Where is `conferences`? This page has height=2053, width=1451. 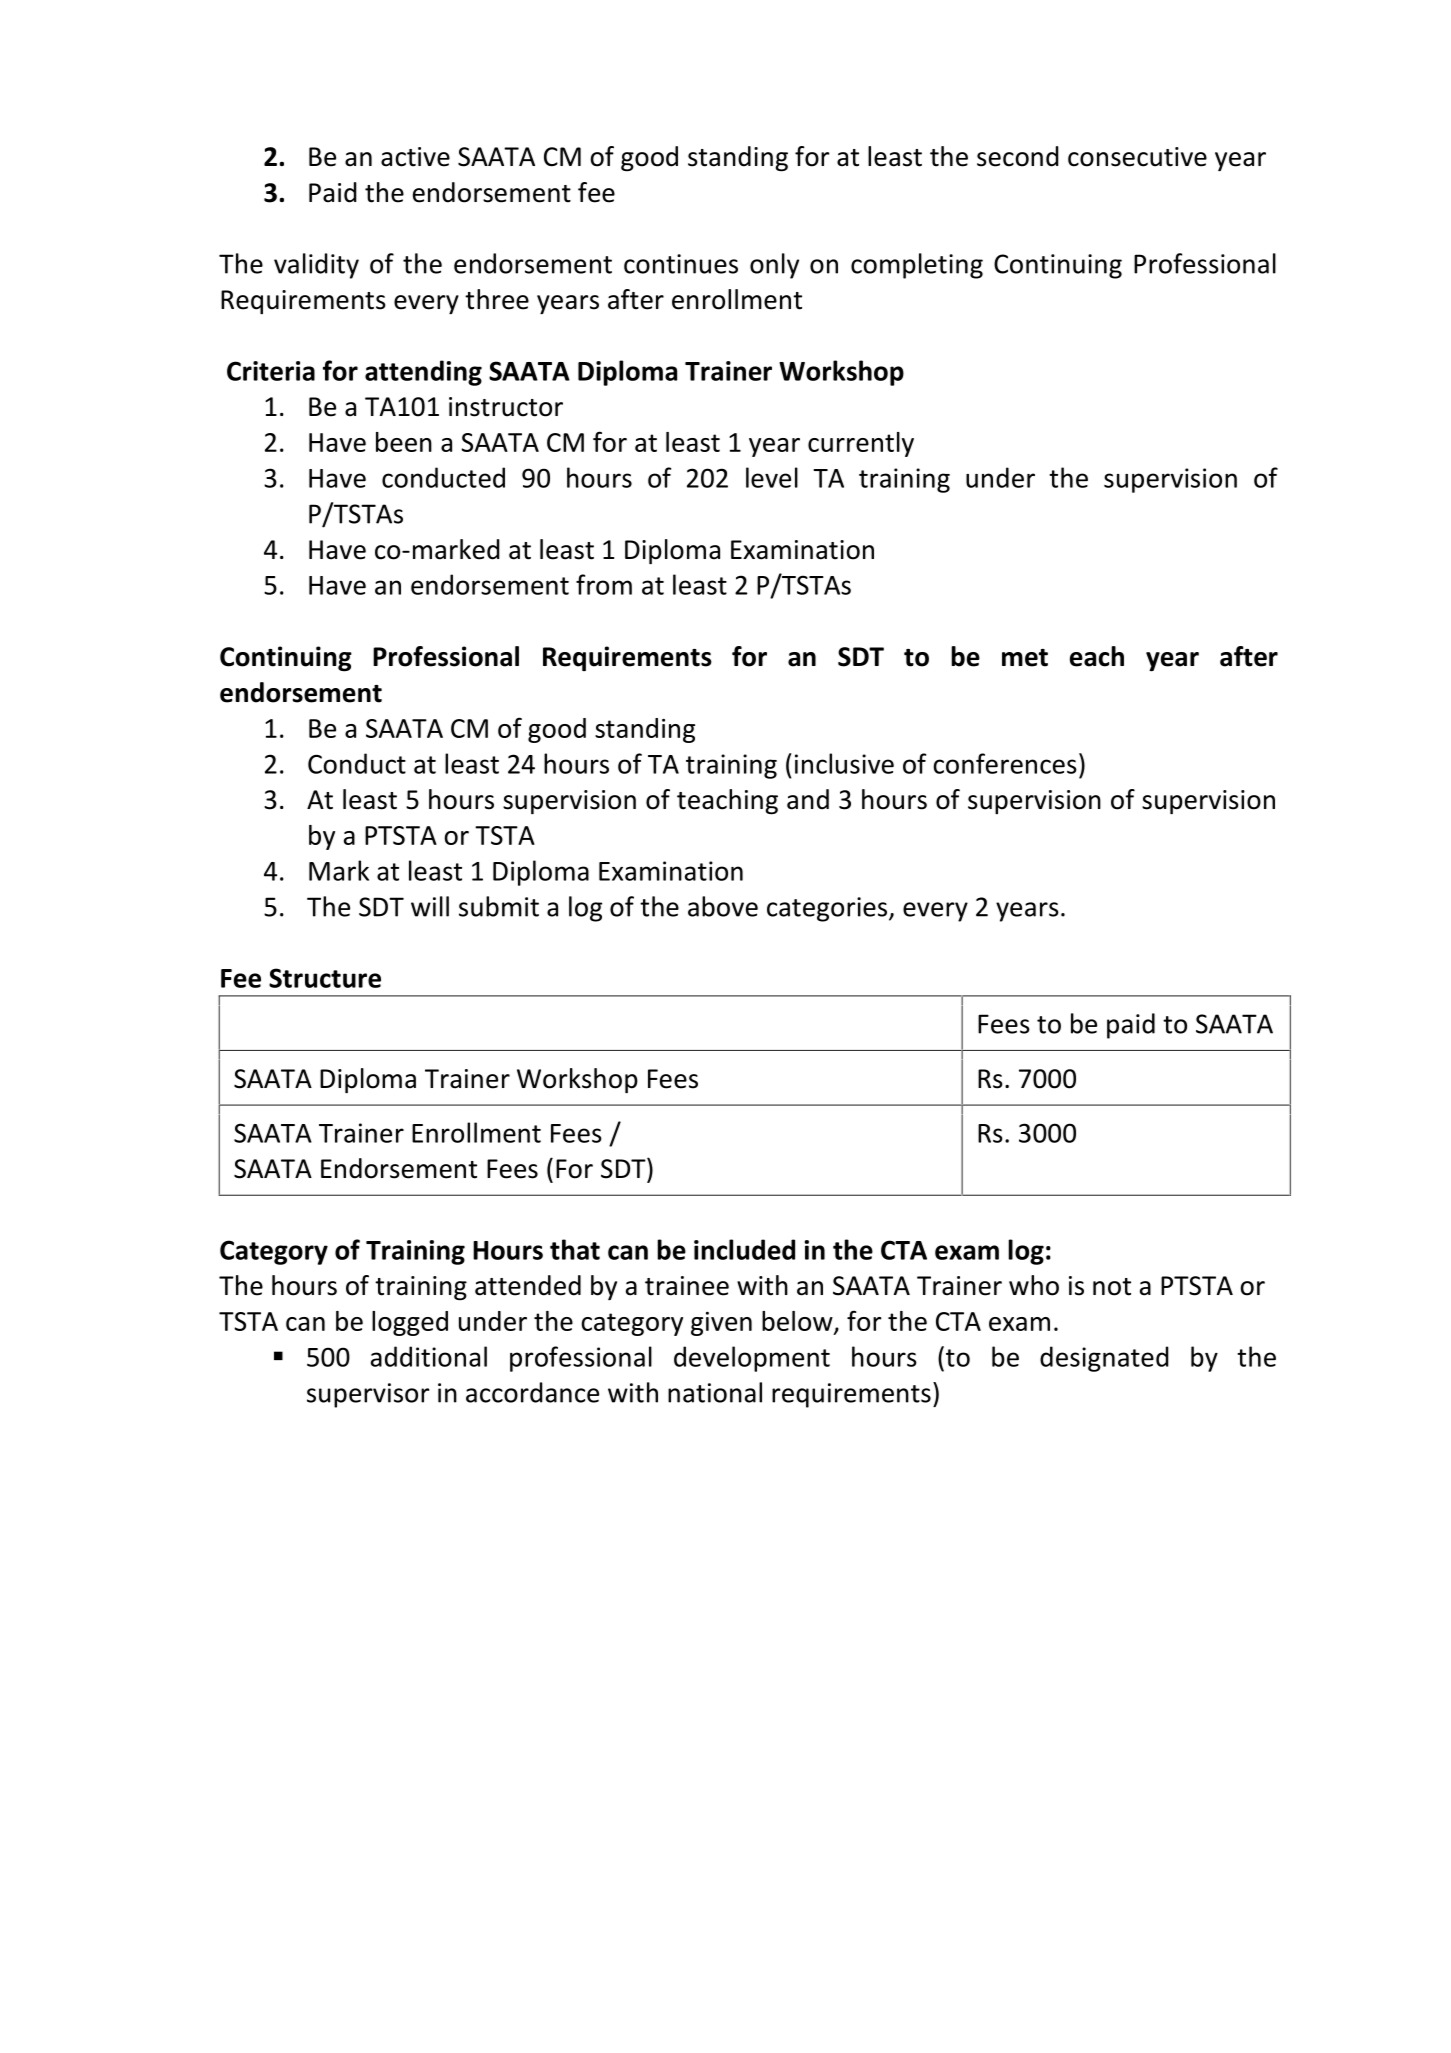
conferences is located at coordinates (1005, 763).
